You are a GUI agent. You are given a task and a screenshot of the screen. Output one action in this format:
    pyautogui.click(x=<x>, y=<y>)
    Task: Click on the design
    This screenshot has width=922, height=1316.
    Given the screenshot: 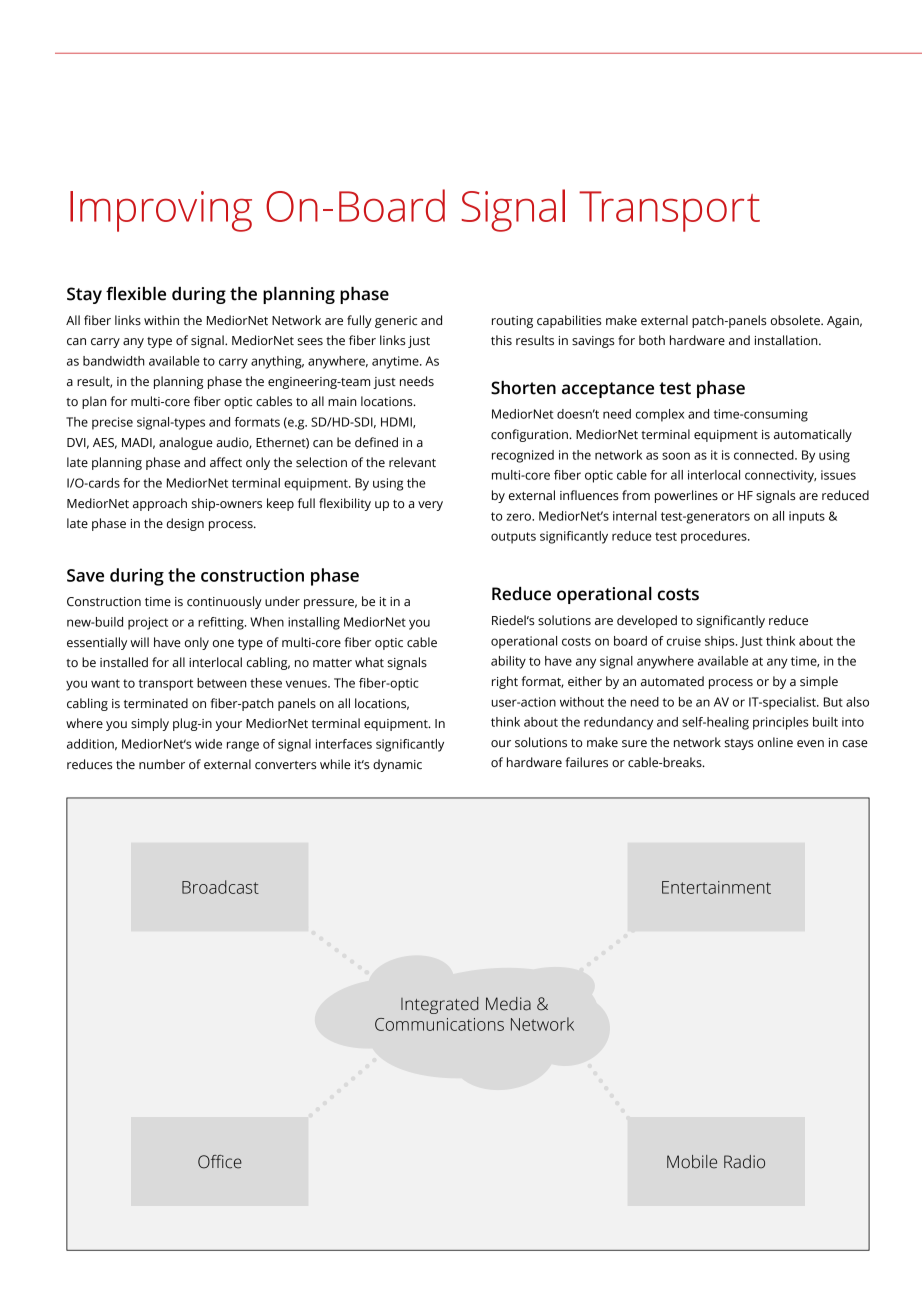 What is the action you would take?
    pyautogui.click(x=185, y=524)
